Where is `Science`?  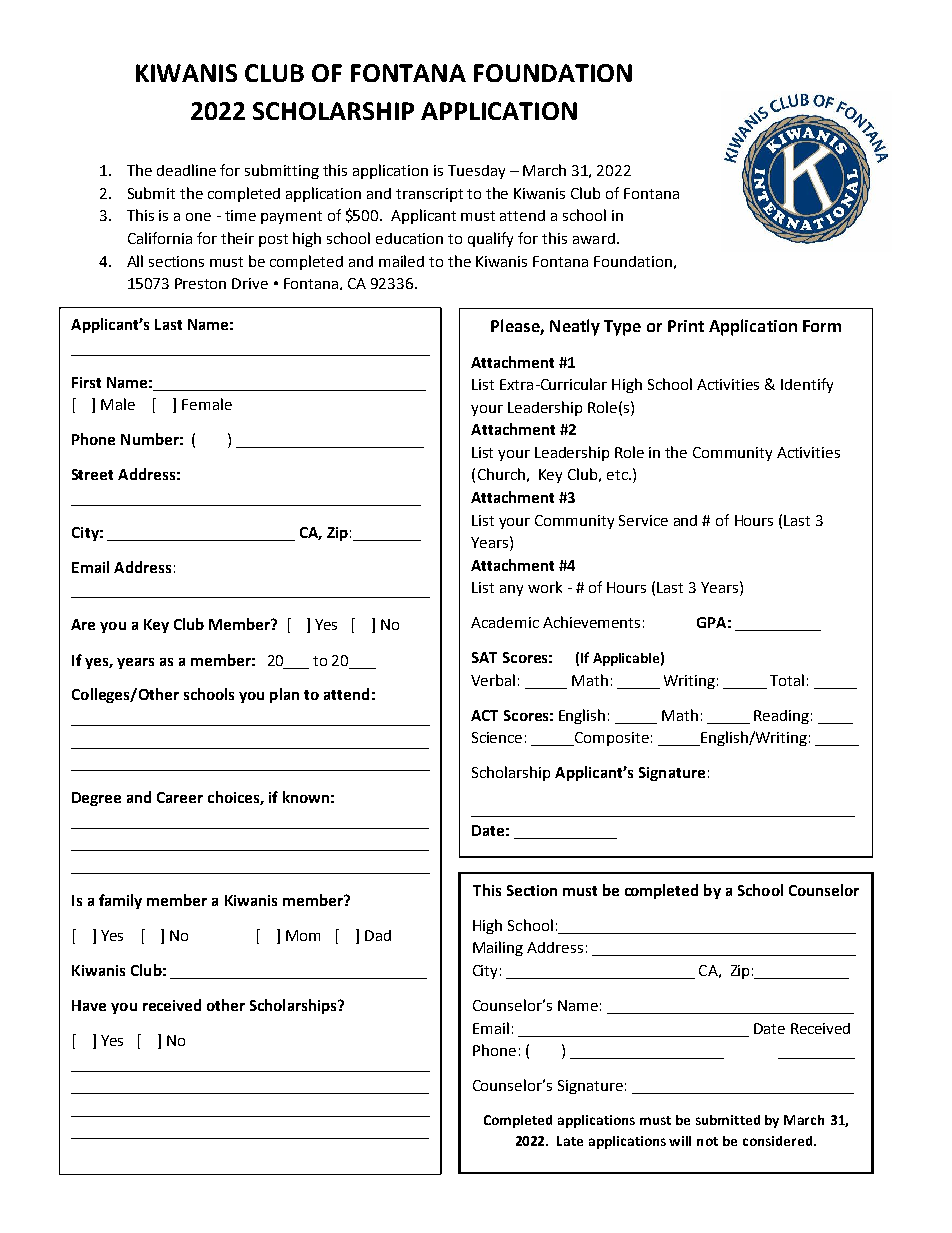
Science is located at coordinates (497, 737).
